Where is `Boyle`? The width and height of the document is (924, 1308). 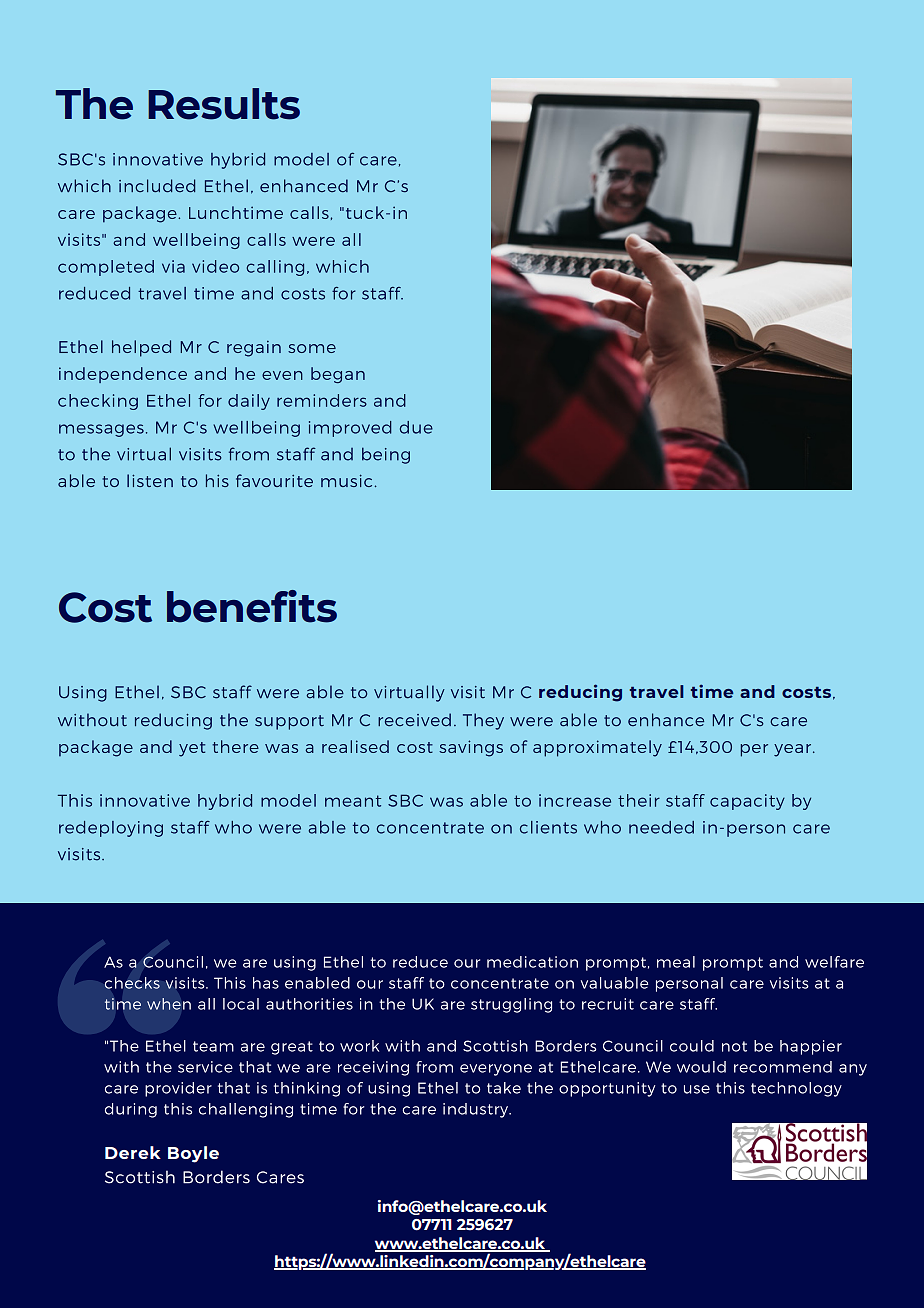
Boyle is located at coordinates (193, 1154).
